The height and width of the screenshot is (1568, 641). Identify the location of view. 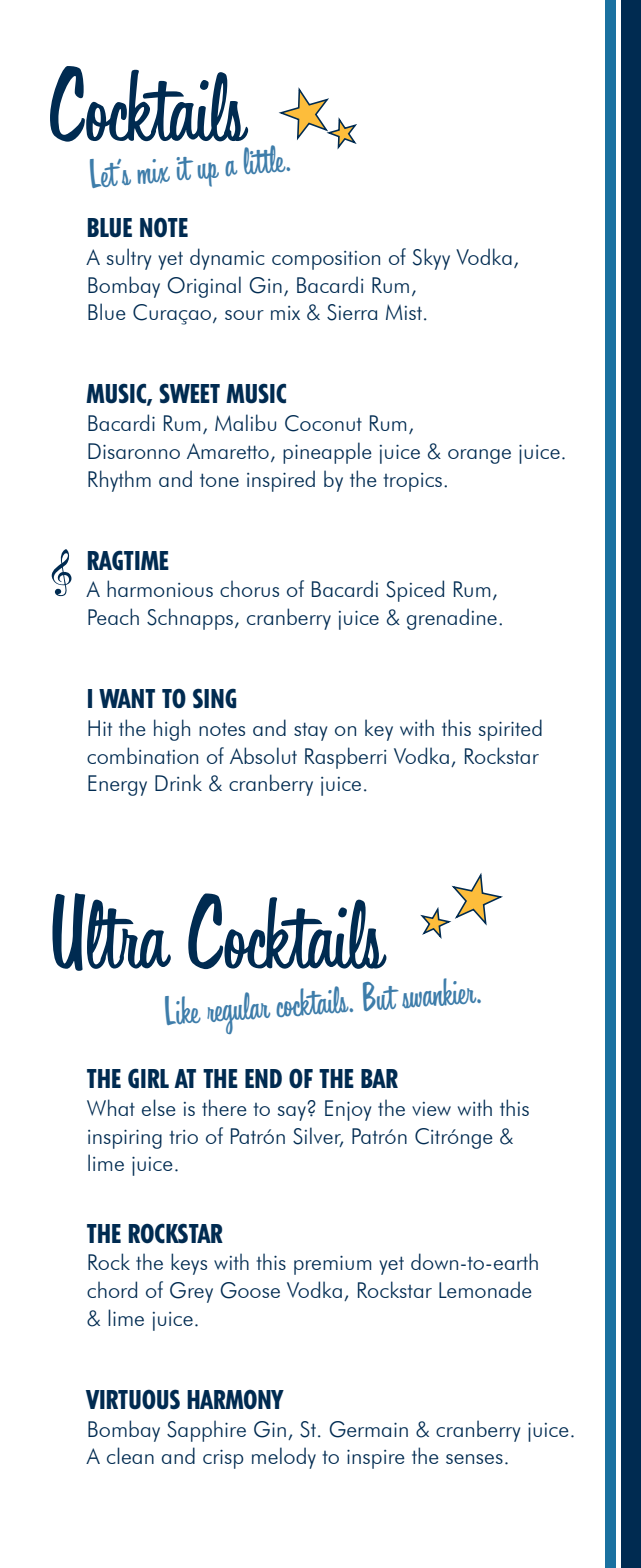
(431, 1109).
